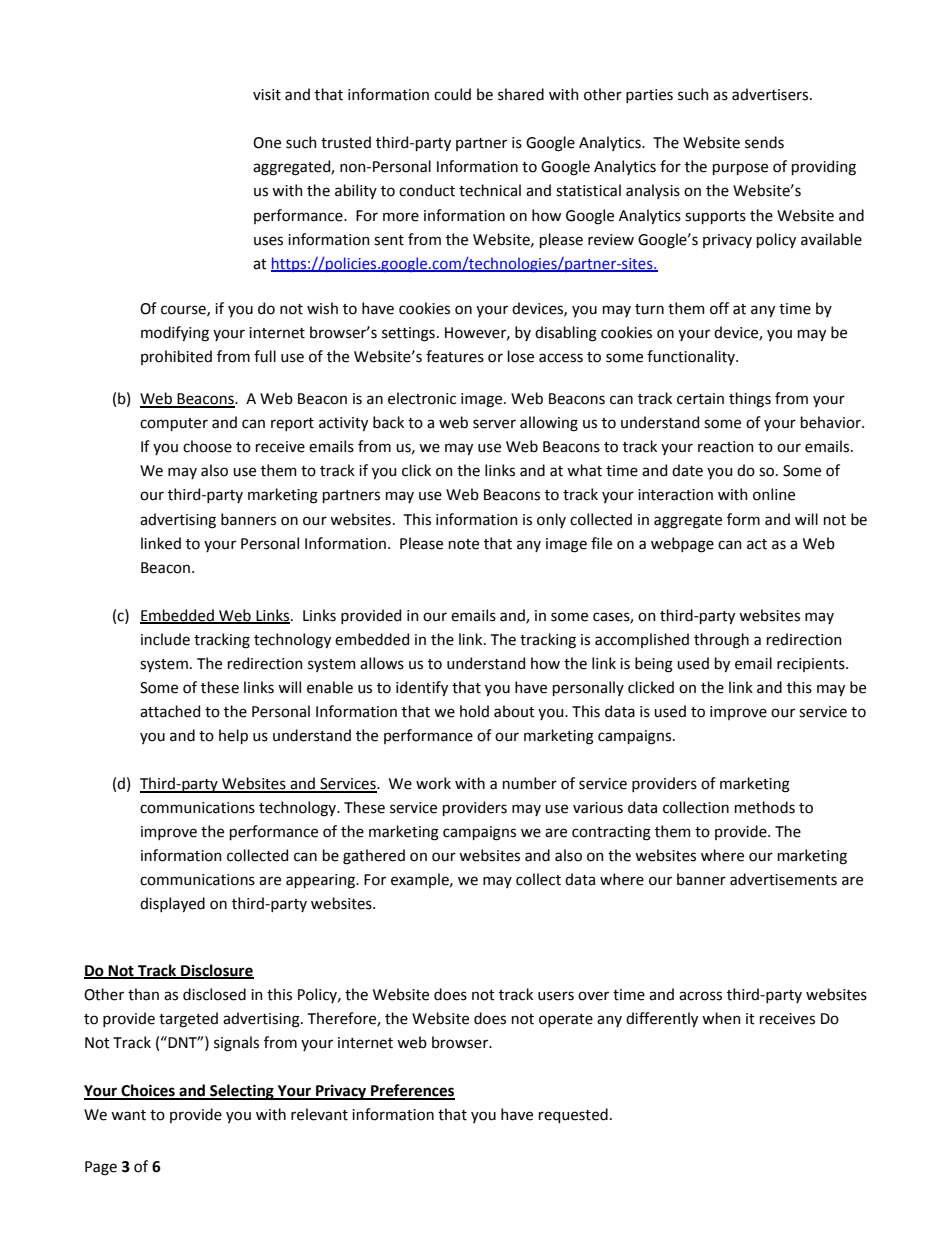 The width and height of the screenshot is (952, 1233). Describe the element at coordinates (494, 424) in the screenshot. I see `server` at that location.
